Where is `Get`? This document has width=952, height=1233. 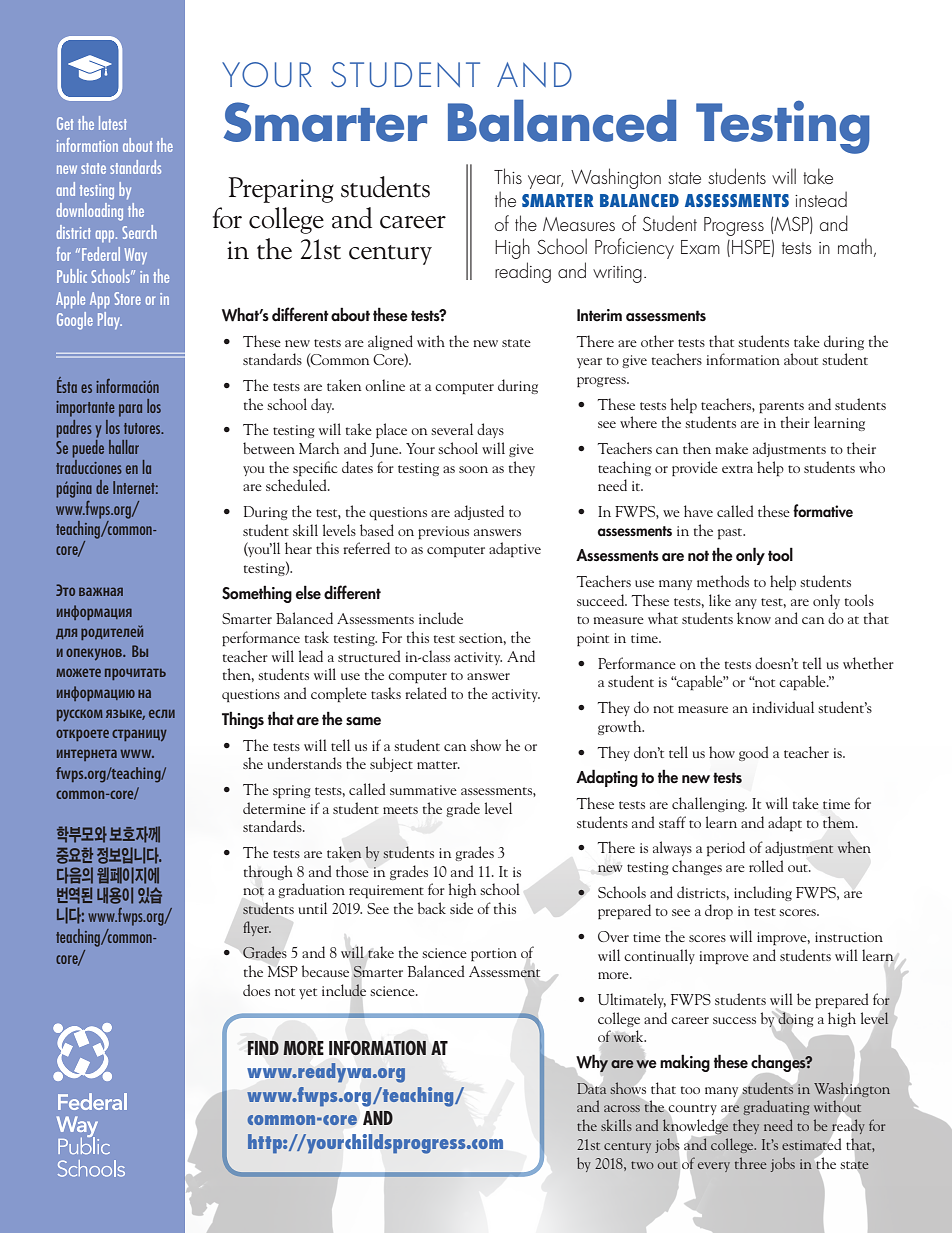 Get is located at coordinates (65, 123).
